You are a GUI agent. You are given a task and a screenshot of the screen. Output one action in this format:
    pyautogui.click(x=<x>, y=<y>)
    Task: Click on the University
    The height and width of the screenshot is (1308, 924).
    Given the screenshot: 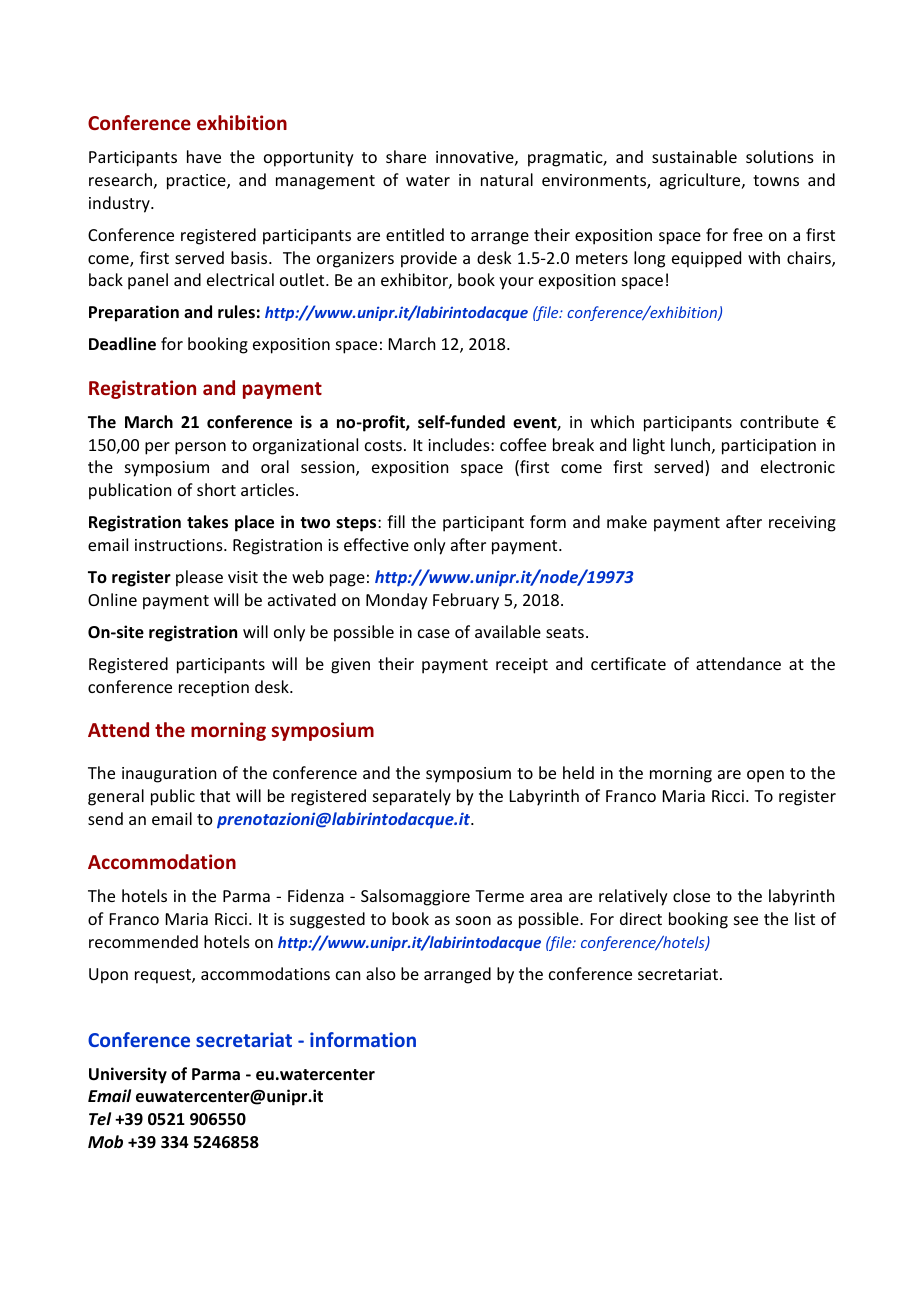 What is the action you would take?
    pyautogui.click(x=128, y=1075)
